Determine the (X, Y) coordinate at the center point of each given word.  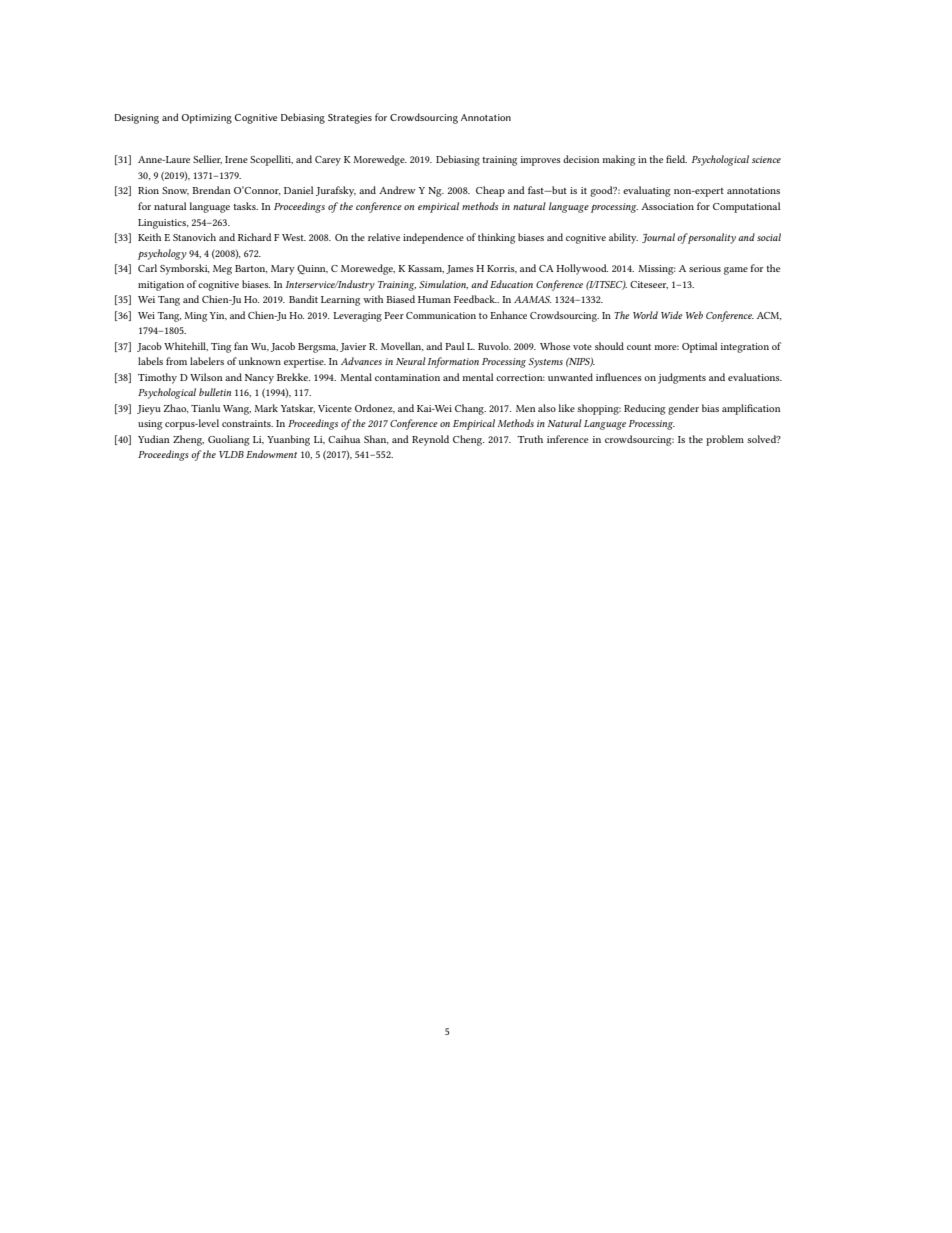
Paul (454, 346)
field (676, 159)
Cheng (468, 440)
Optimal (699, 347)
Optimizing (206, 119)
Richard (254, 237)
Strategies (350, 119)
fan (241, 346)
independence (433, 238)
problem (725, 440)
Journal (660, 238)
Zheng (188, 440)
